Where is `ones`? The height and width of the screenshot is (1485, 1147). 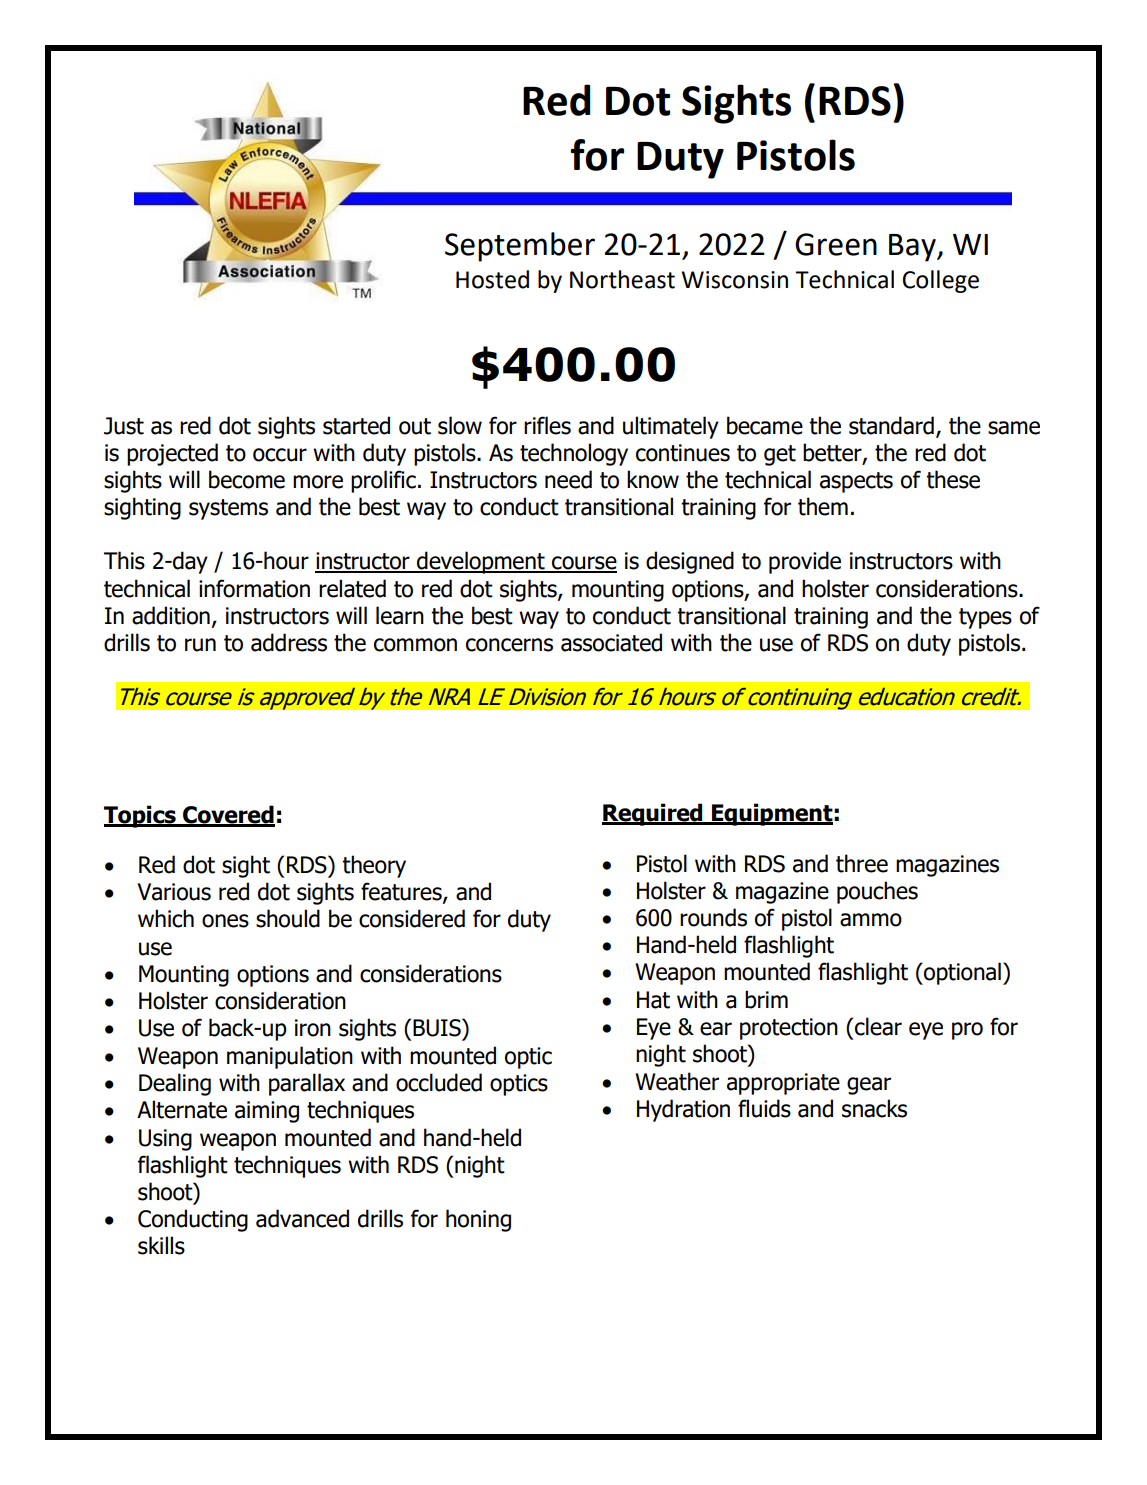 ones is located at coordinates (225, 921).
